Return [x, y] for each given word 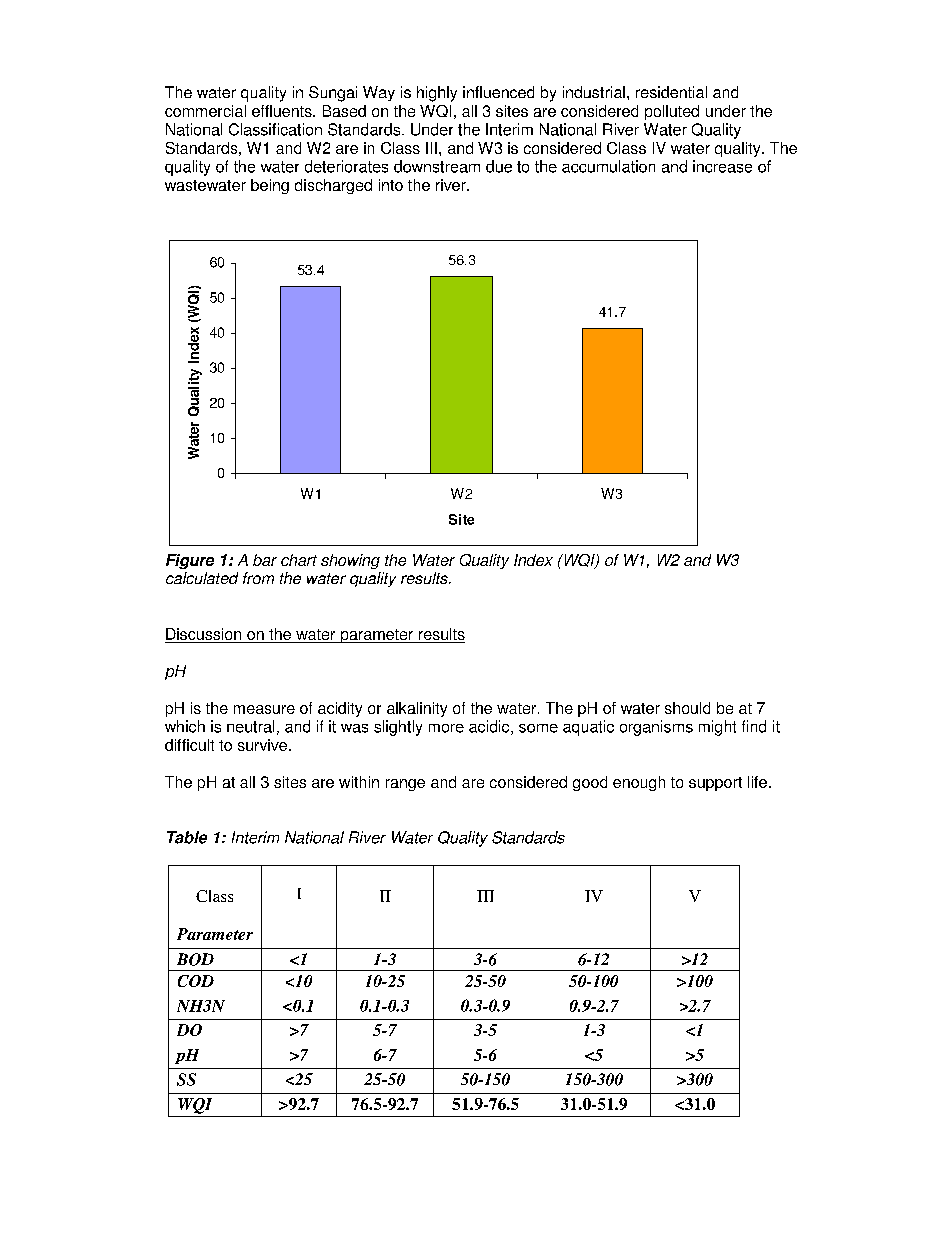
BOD [195, 959]
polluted [672, 112]
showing [350, 561]
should [687, 708]
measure [264, 709]
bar [265, 560]
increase [722, 166]
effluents [283, 111]
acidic [490, 727]
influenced [498, 92]
